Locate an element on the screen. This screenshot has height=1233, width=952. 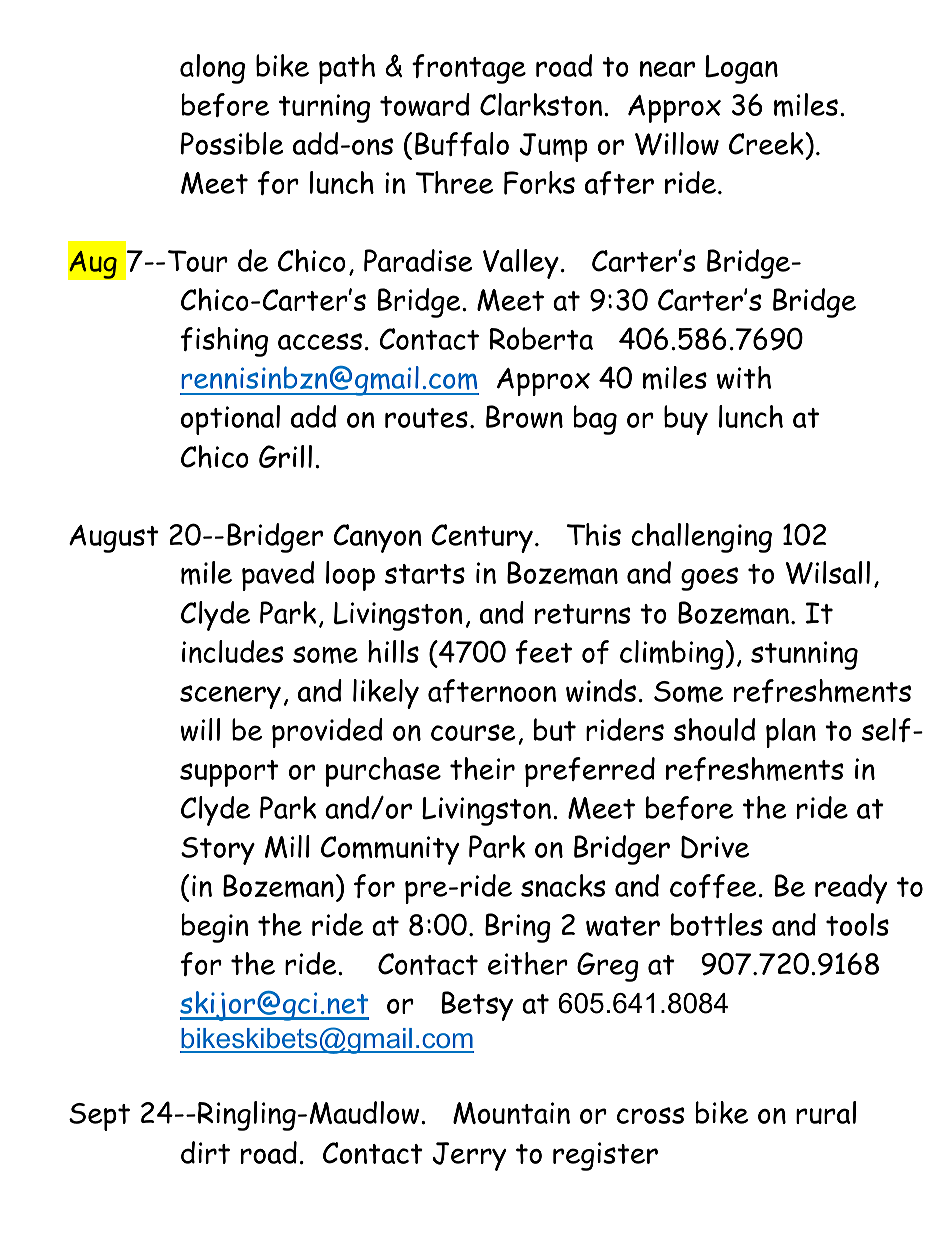
stunning is located at coordinates (804, 655).
